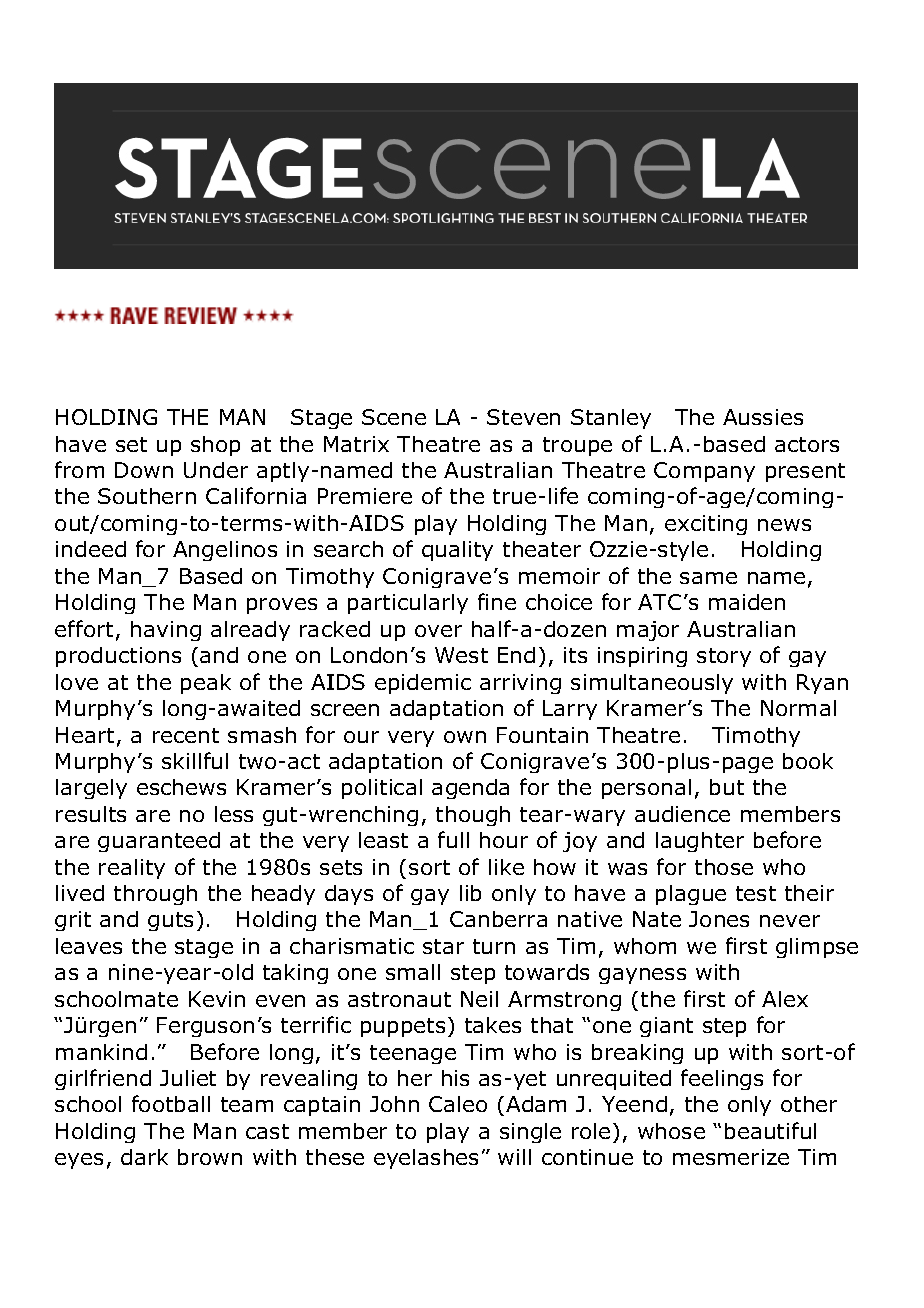  I want to click on eschews, so click(181, 787).
